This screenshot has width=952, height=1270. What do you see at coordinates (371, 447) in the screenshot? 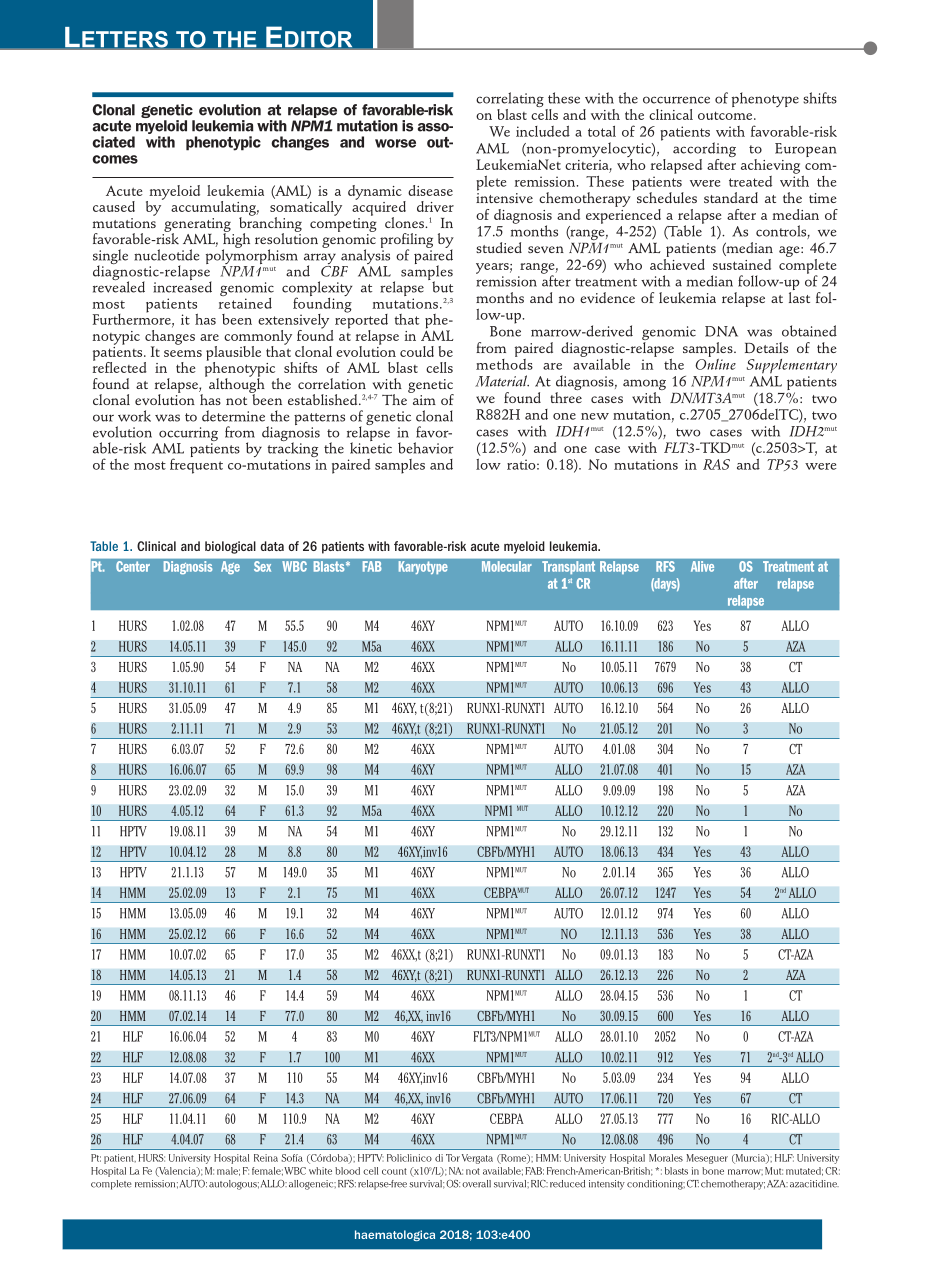
I see `kinetic` at bounding box center [371, 447].
